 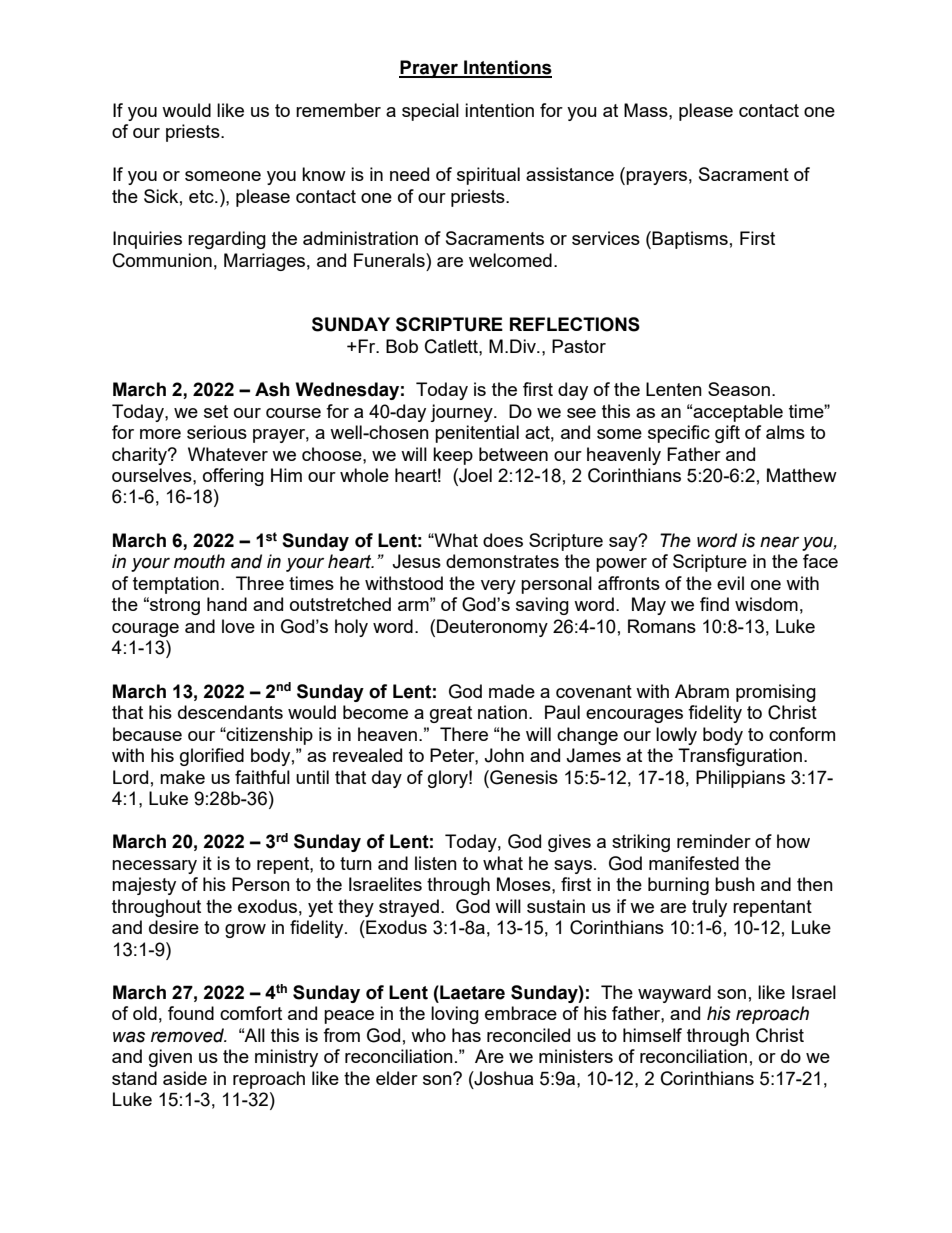 What do you see at coordinates (466, 1035) in the screenshot?
I see `has` at bounding box center [466, 1035].
